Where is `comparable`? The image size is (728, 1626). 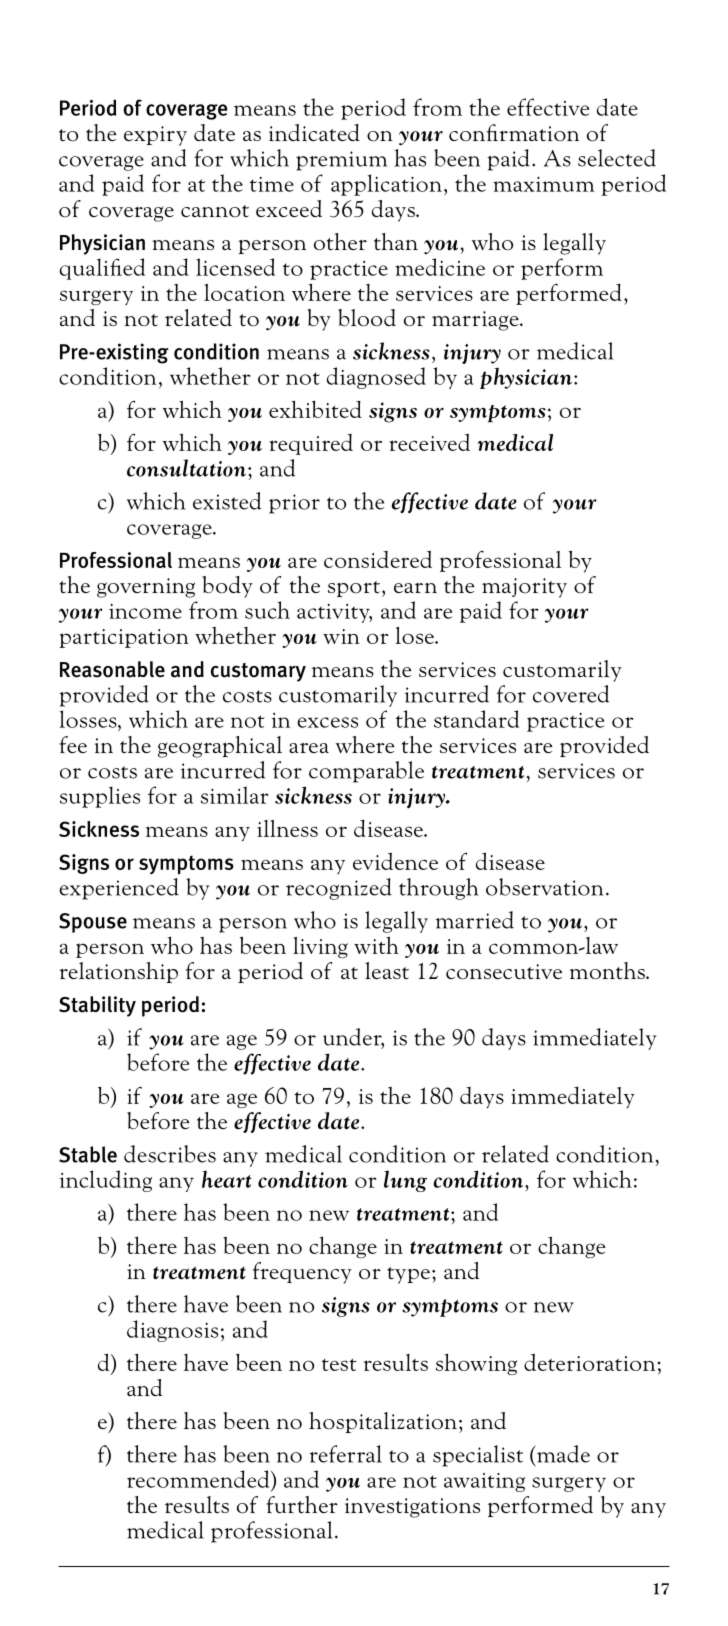
comparable is located at coordinates (366, 772).
